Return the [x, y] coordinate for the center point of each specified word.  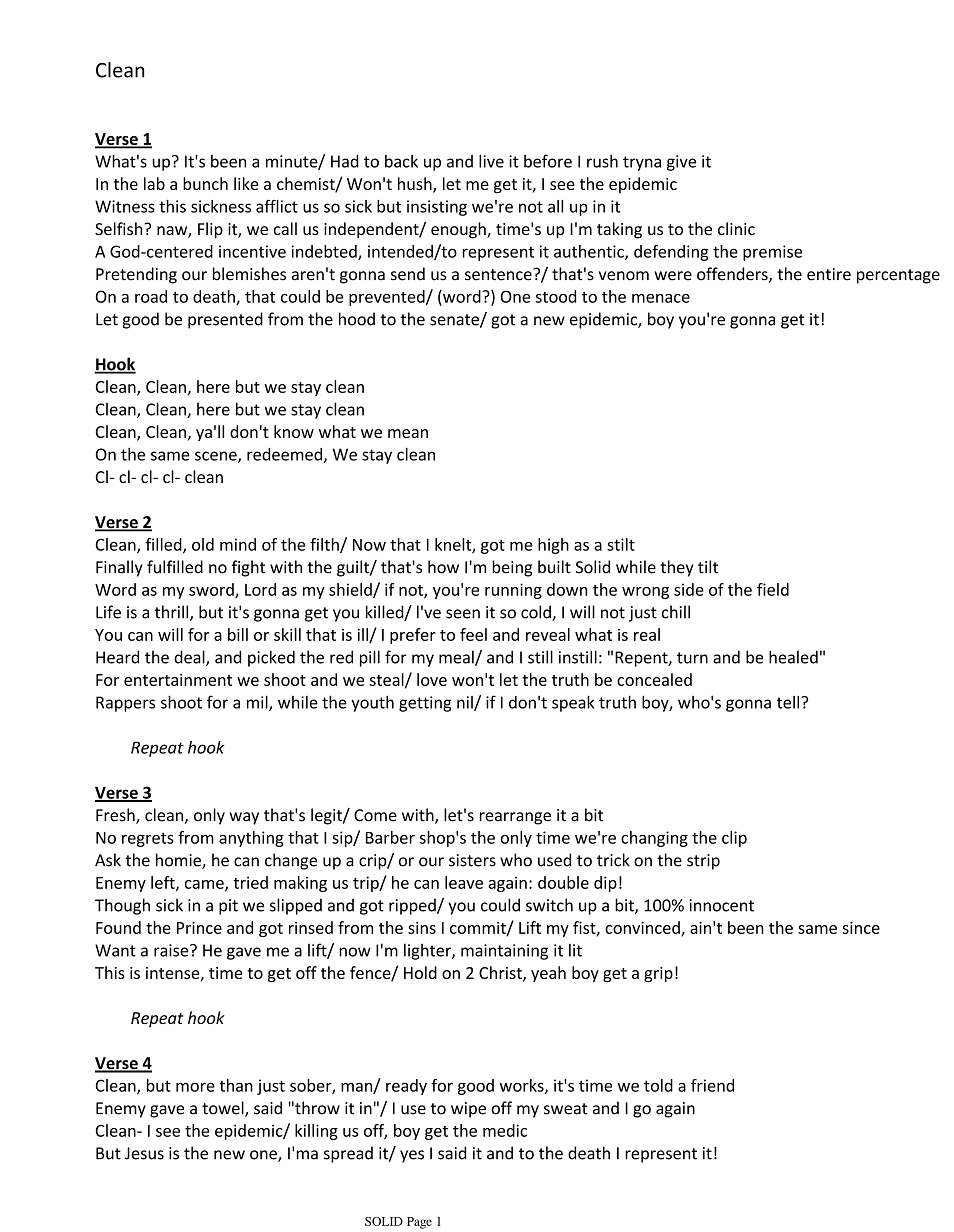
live [491, 161]
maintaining [504, 952]
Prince [199, 927]
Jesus [144, 1153]
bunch [205, 183]
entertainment [178, 680]
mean [408, 433]
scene [217, 457]
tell [789, 702]
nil [466, 703]
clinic [736, 228]
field [773, 589]
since [861, 927]
